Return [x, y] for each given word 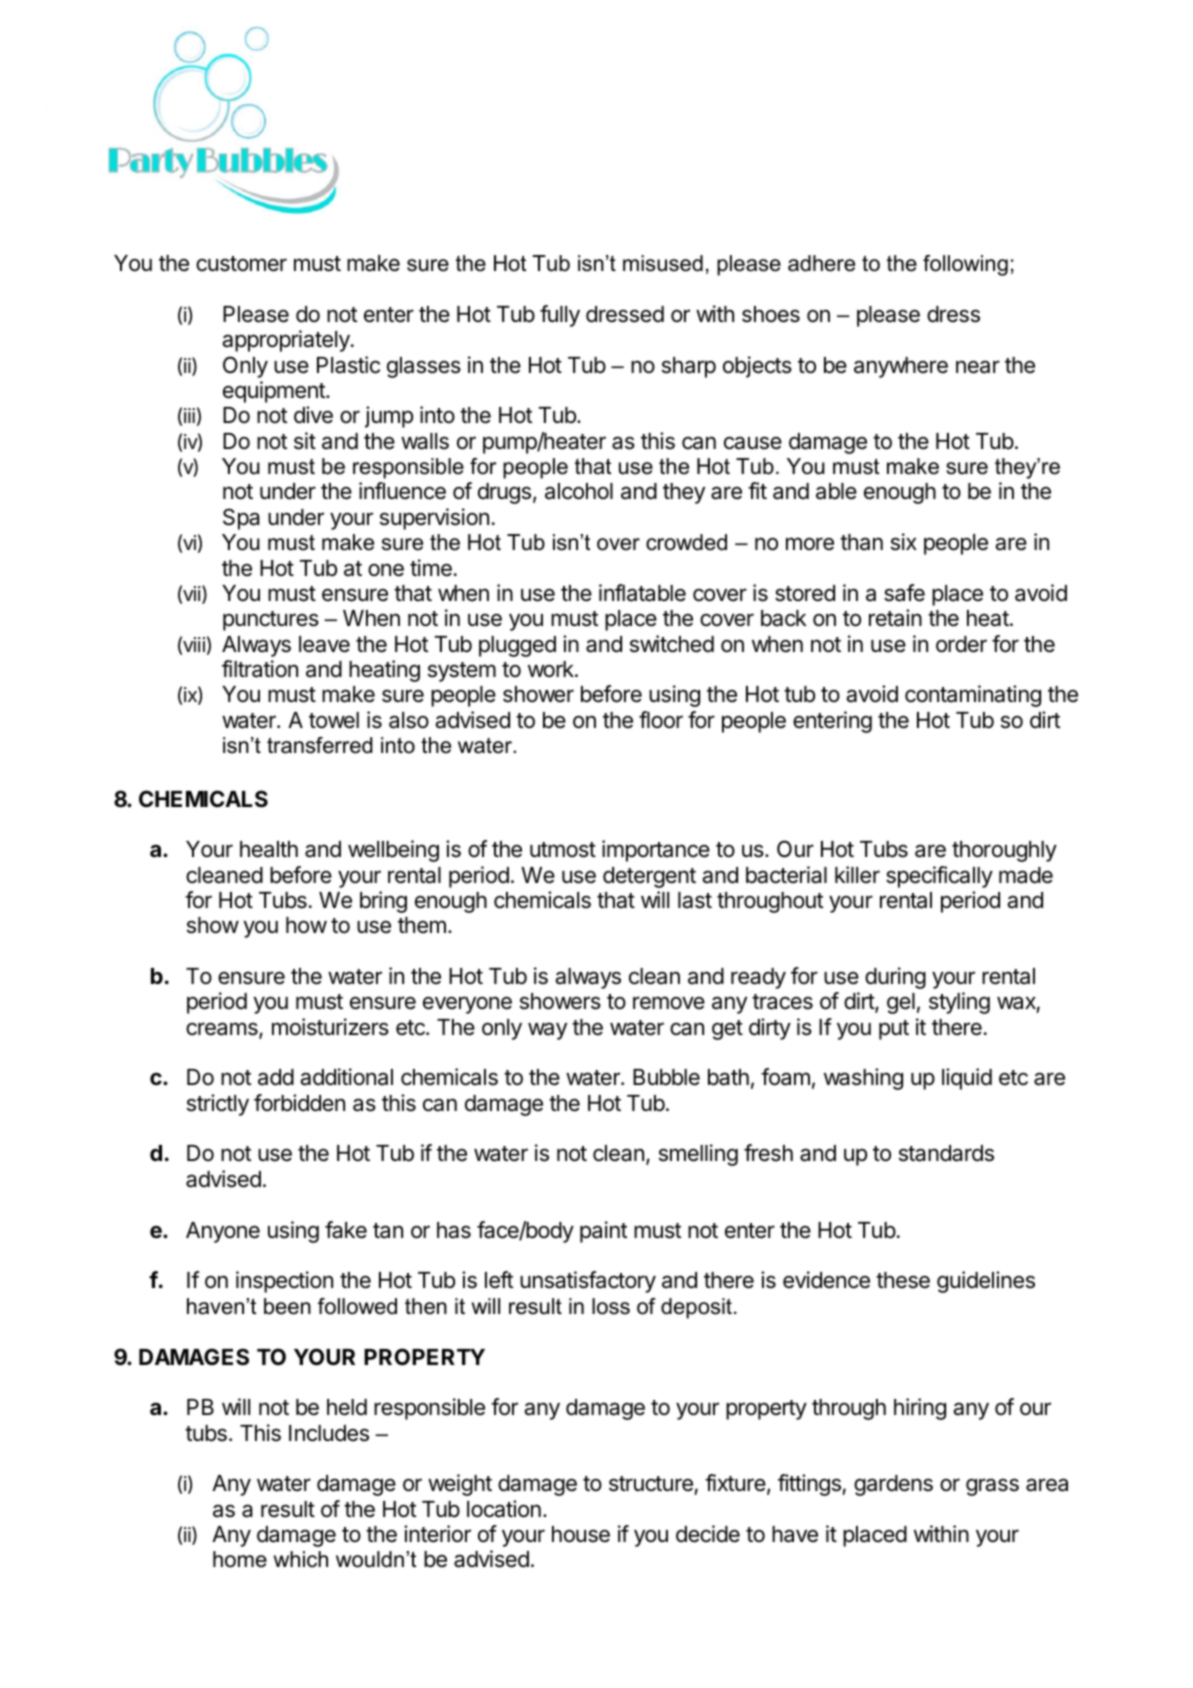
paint [603, 1232]
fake [346, 1230]
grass [992, 1487]
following [965, 265]
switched [672, 644]
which [301, 1559]
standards [946, 1153]
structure [652, 1485]
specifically [939, 877]
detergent [649, 877]
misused [663, 263]
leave [324, 644]
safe [904, 593]
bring [383, 902]
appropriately [287, 341]
